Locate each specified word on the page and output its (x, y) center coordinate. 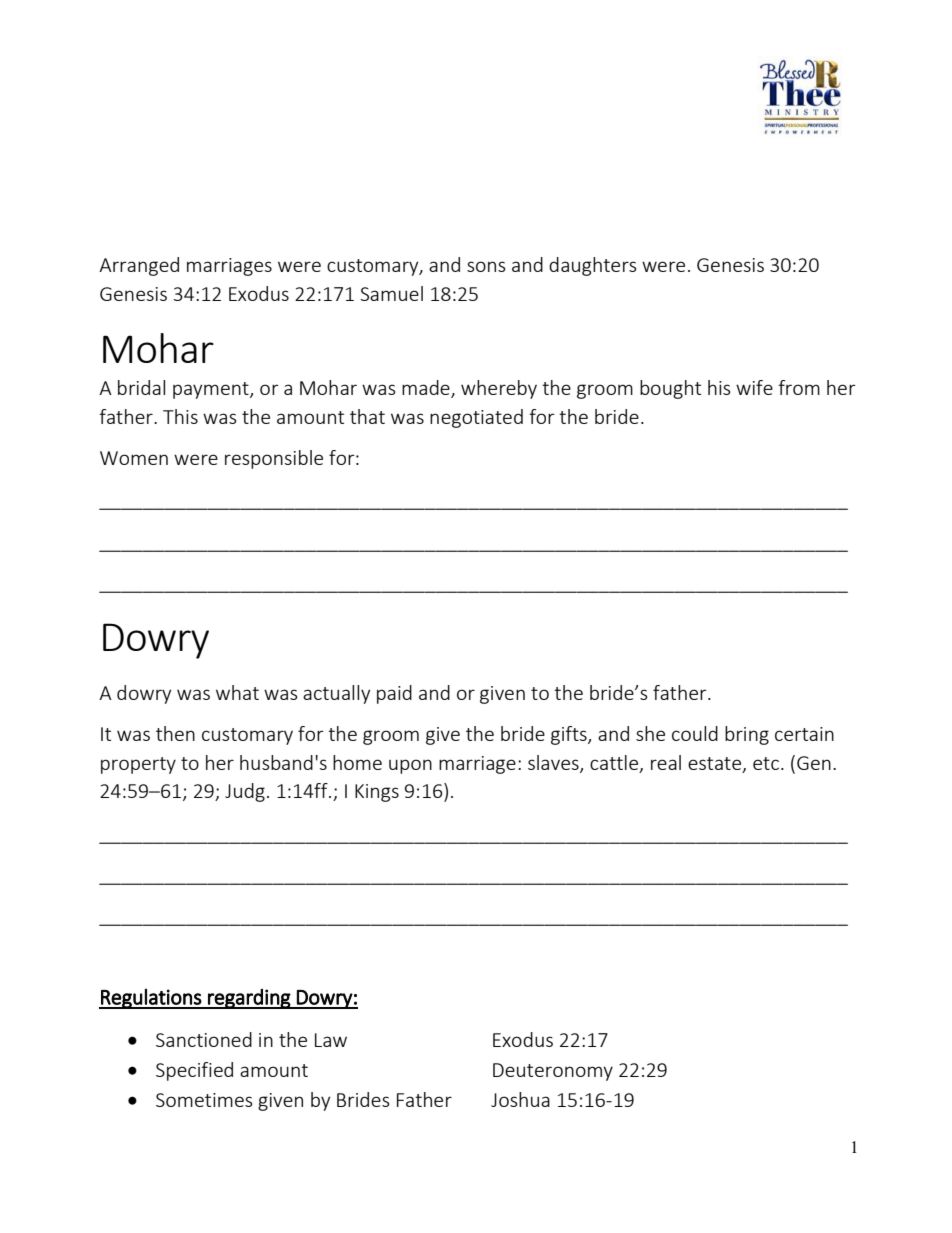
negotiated (476, 418)
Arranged (139, 266)
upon (410, 766)
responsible (274, 459)
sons (486, 266)
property (138, 765)
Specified (194, 1071)
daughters (593, 266)
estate (714, 763)
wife (754, 387)
